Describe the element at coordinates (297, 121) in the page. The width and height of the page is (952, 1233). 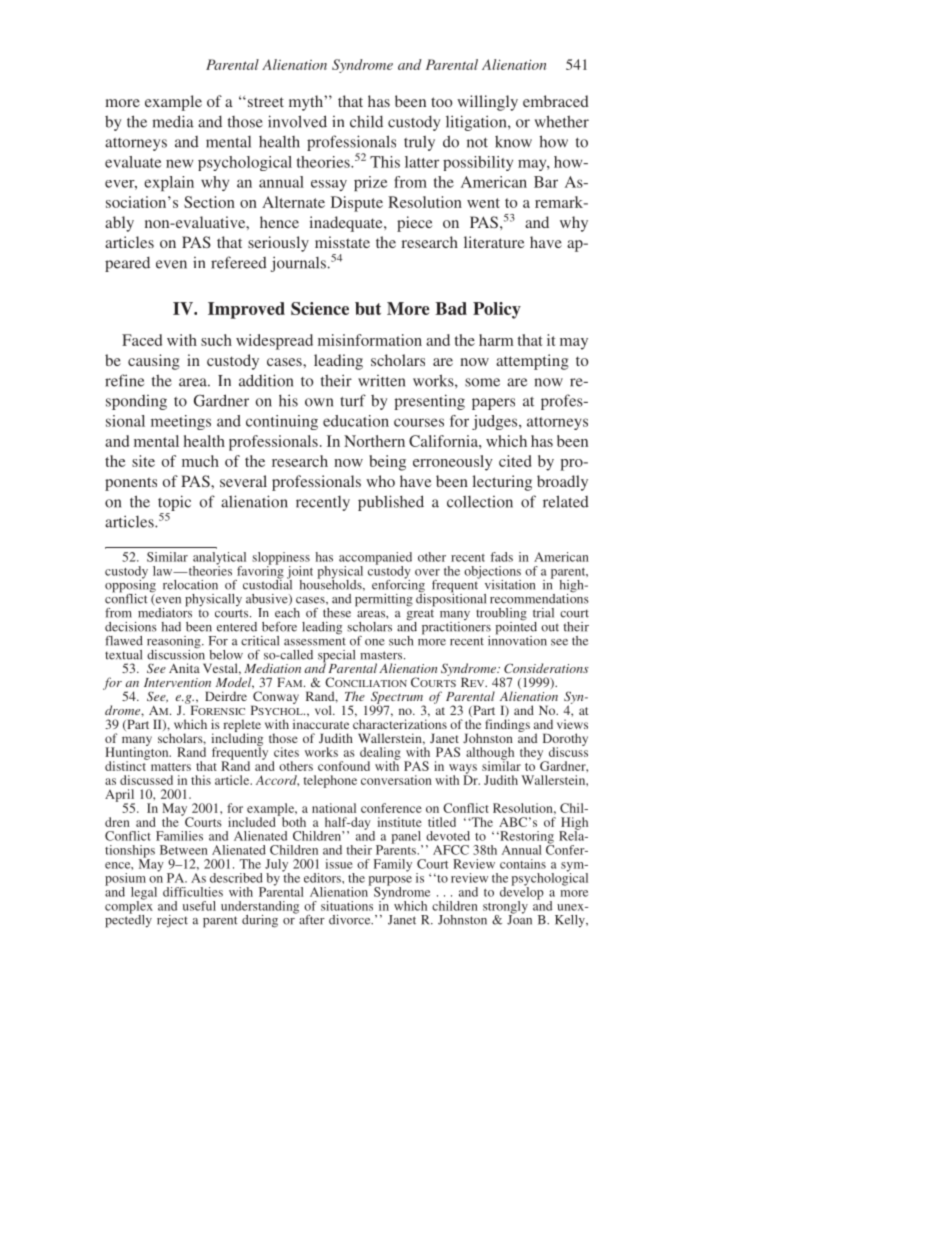
I see `involved` at that location.
